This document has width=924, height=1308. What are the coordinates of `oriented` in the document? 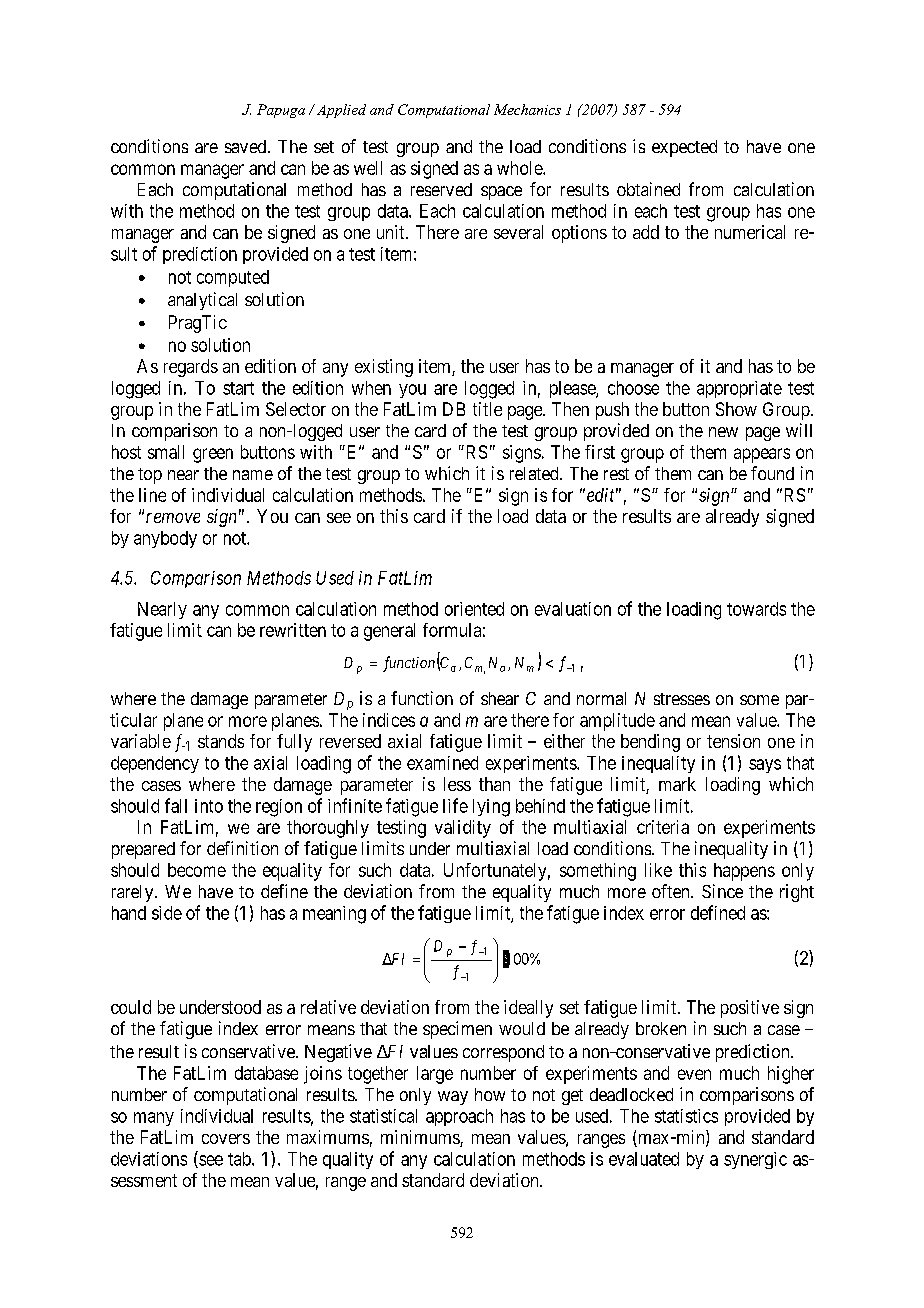 It's located at (474, 609).
